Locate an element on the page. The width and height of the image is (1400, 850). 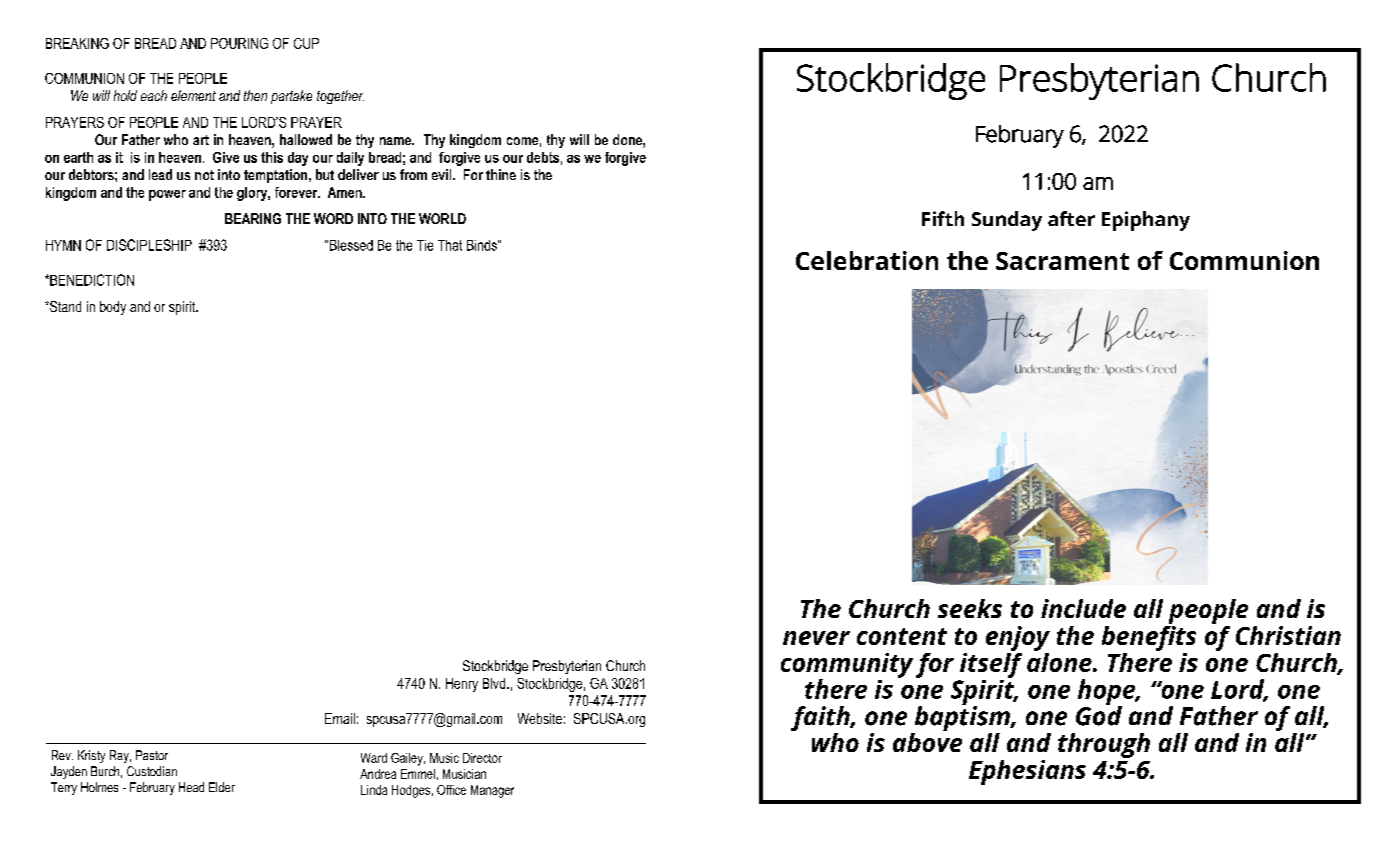
Stand is located at coordinates (64, 306).
